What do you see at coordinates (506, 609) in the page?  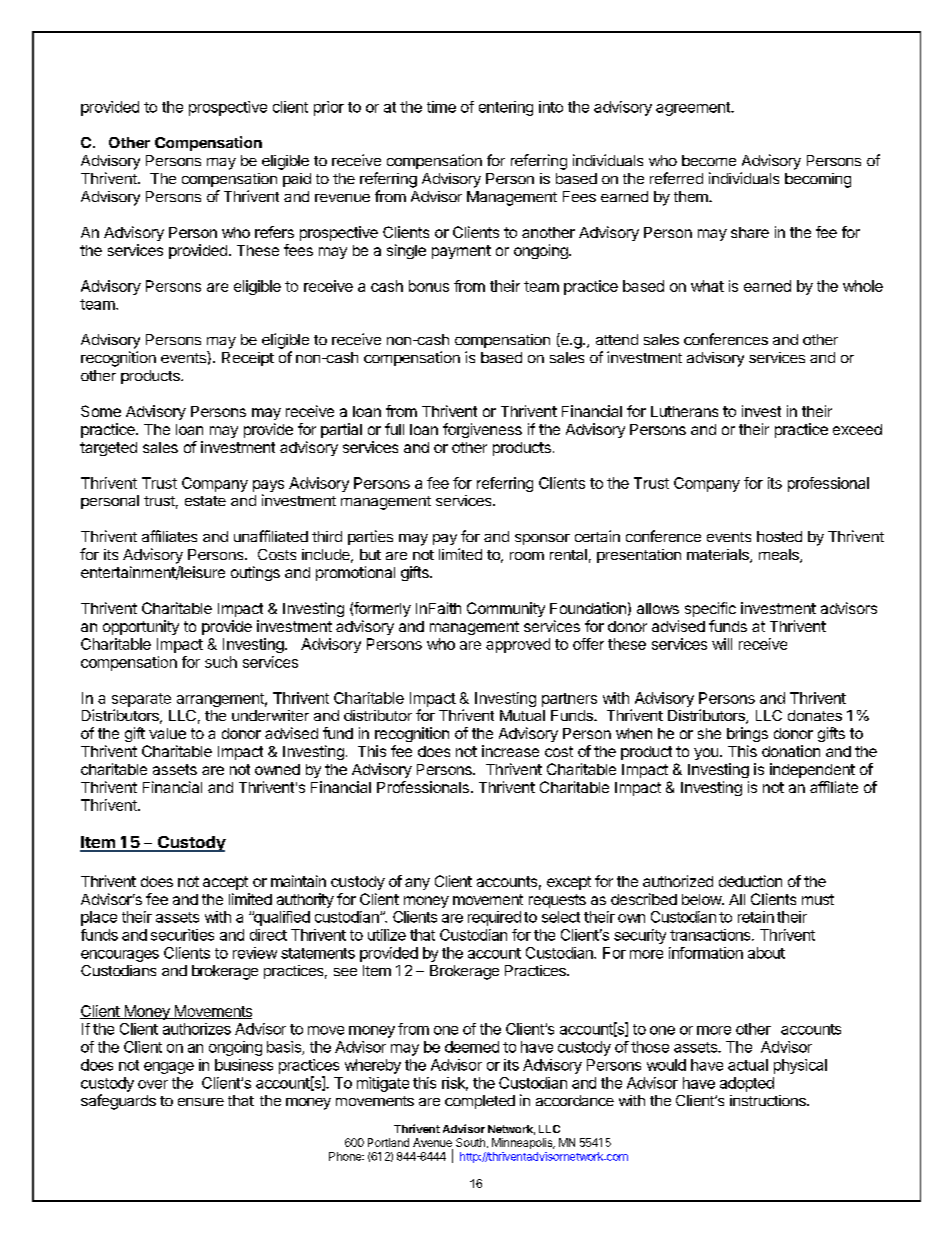 I see `Community` at bounding box center [506, 609].
